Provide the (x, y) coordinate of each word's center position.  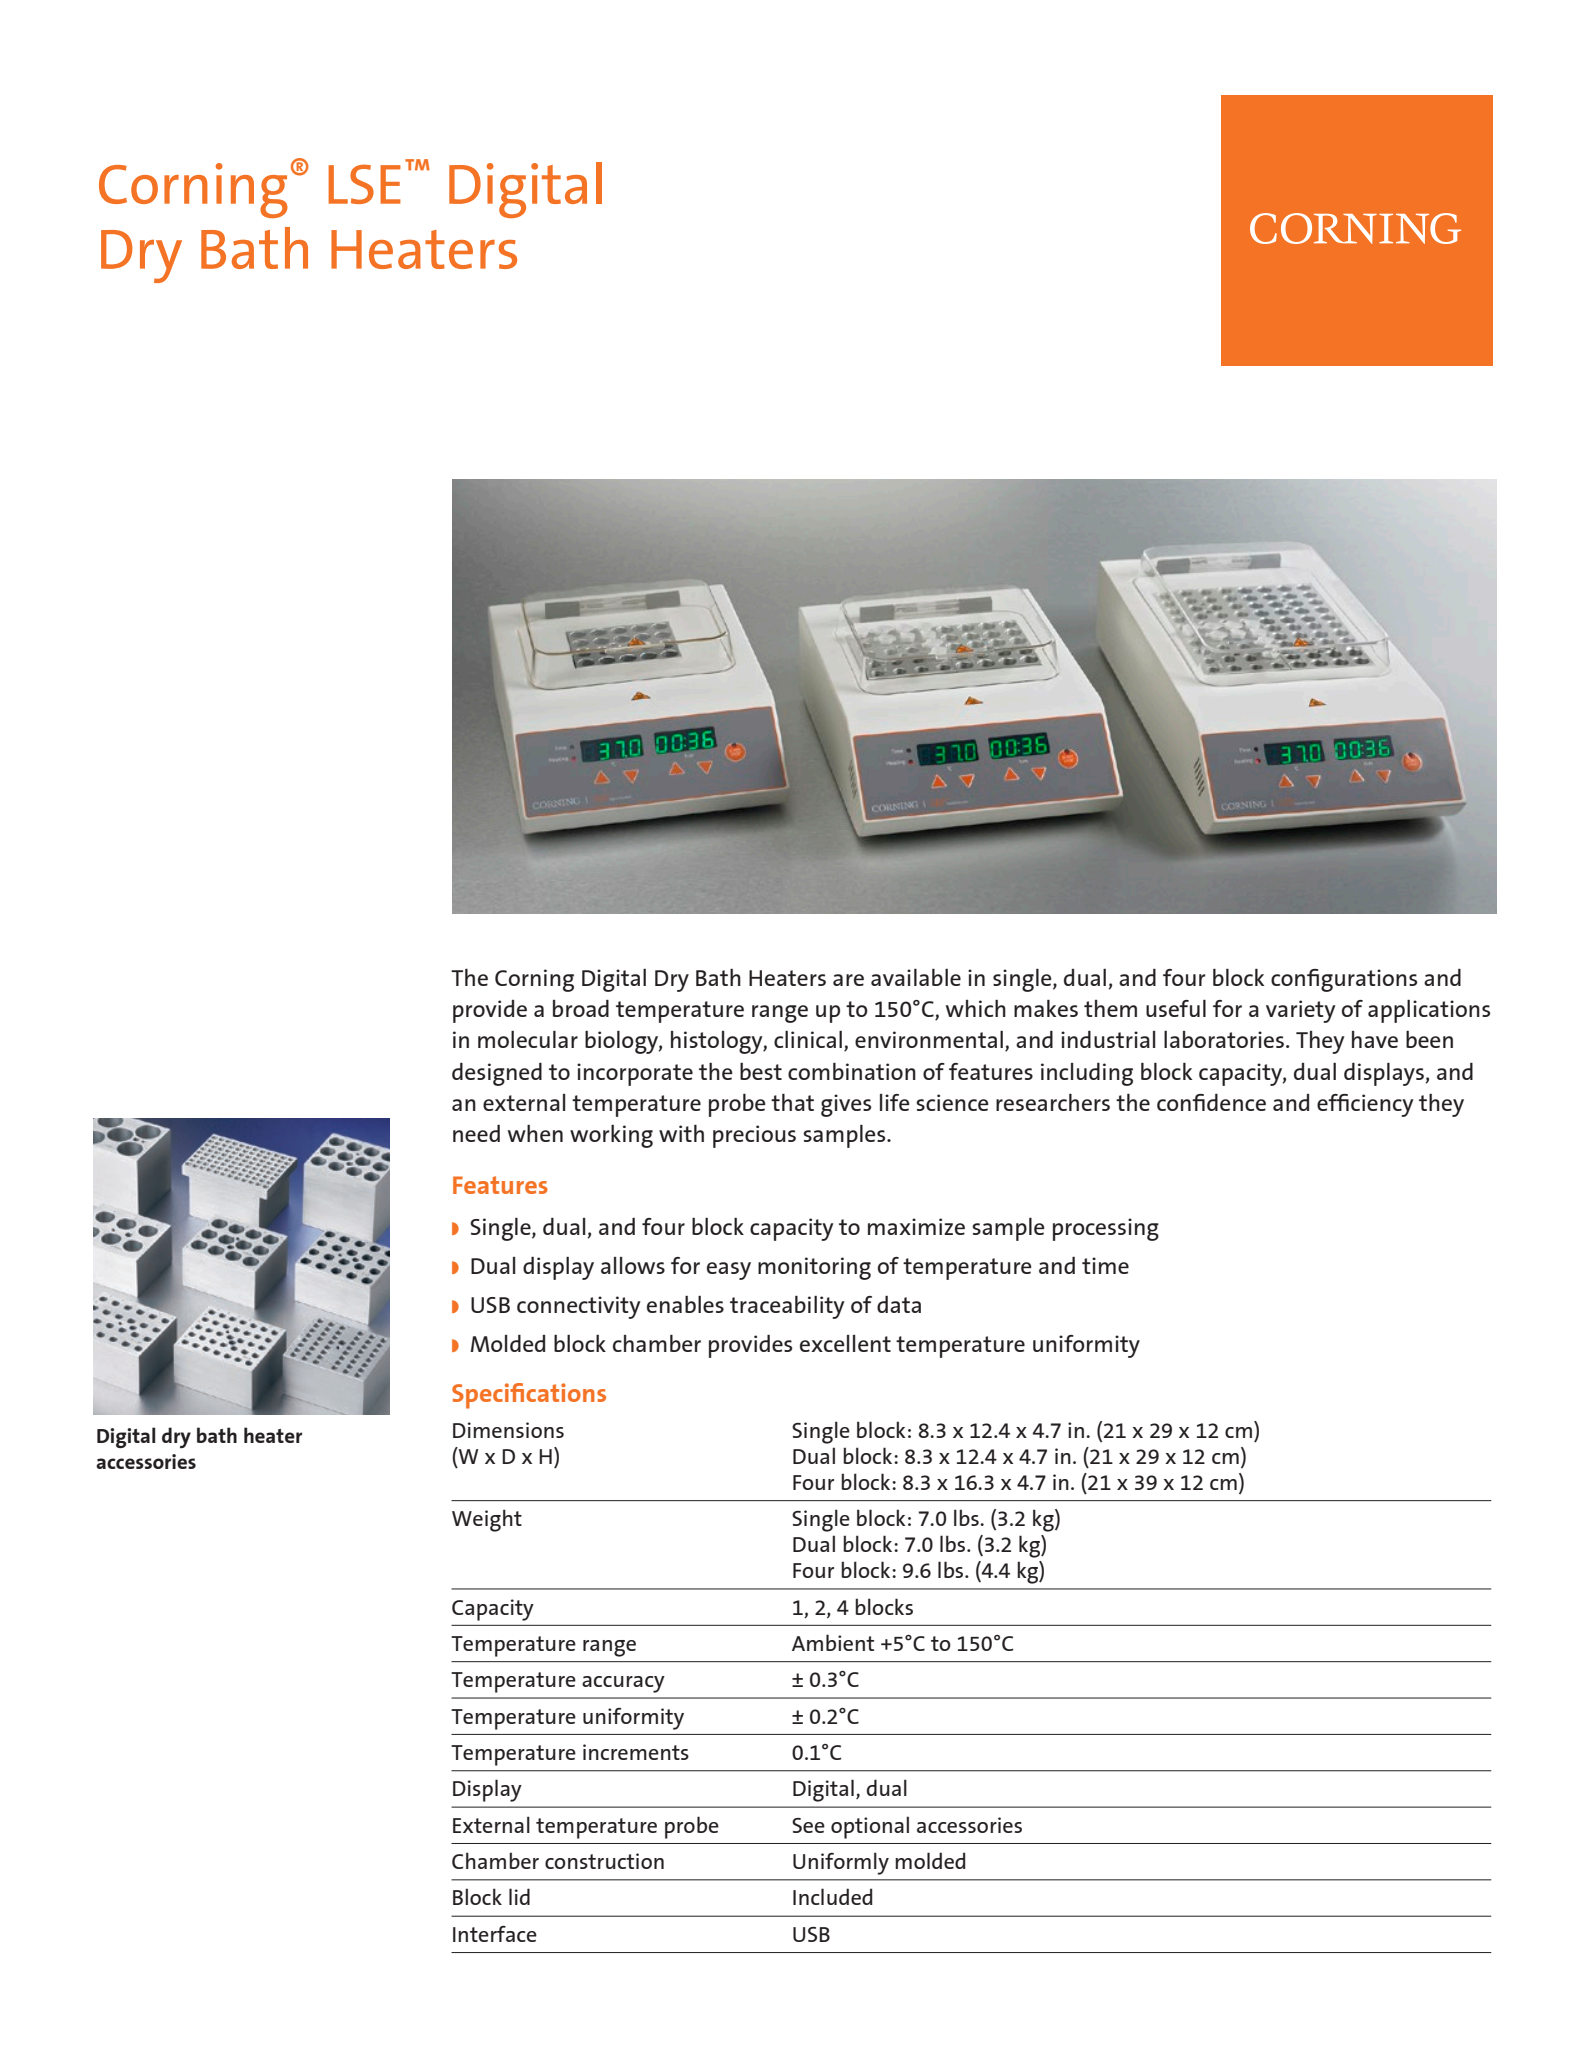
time (1105, 1265)
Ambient (833, 1642)
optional (870, 1827)
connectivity (579, 1307)
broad (581, 1008)
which (976, 1008)
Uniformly (841, 1863)
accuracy (623, 1684)
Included (832, 1896)
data (899, 1304)
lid (519, 1896)
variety (1301, 1011)
